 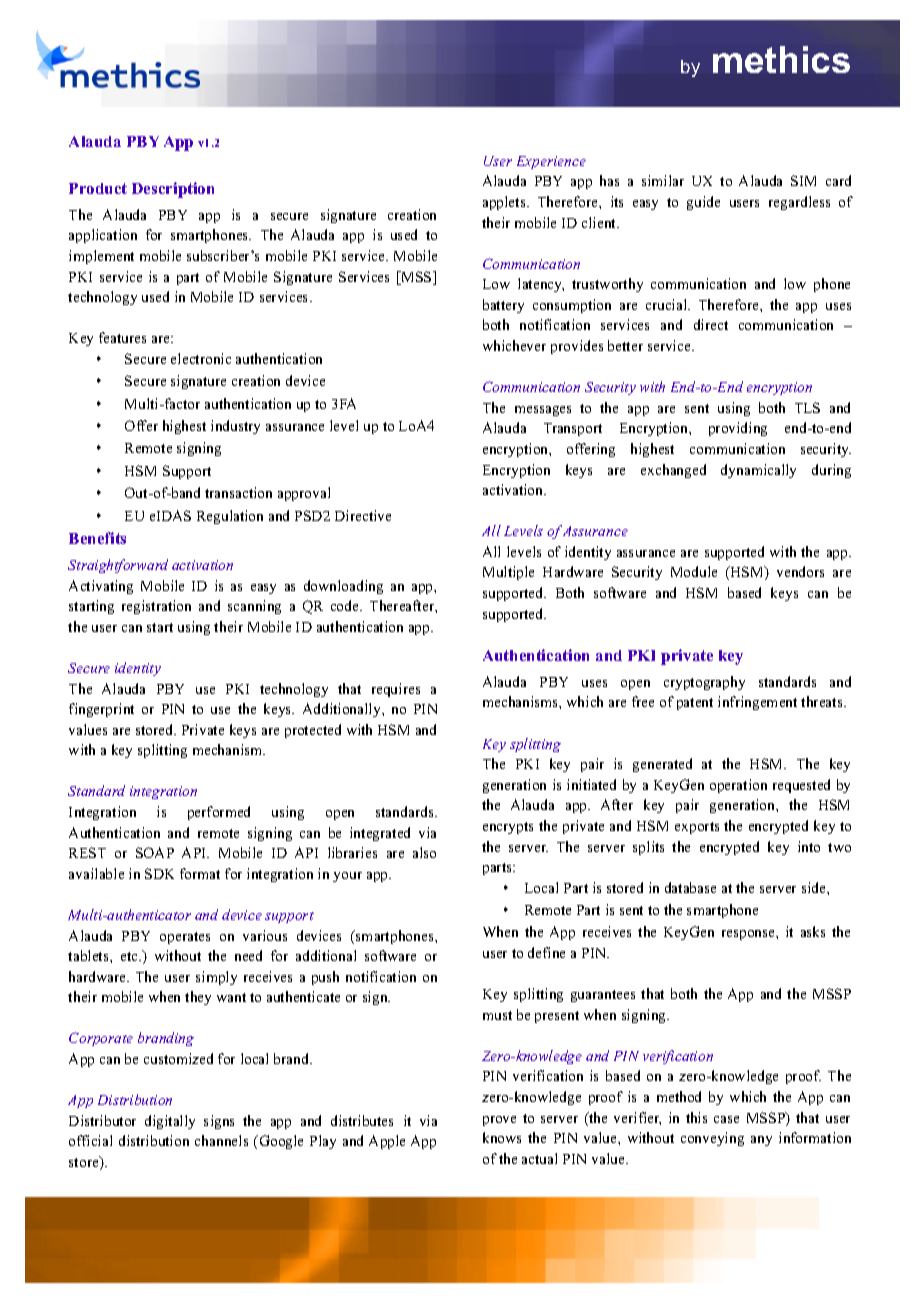 What do you see at coordinates (173, 190) in the screenshot?
I see `Description` at bounding box center [173, 190].
